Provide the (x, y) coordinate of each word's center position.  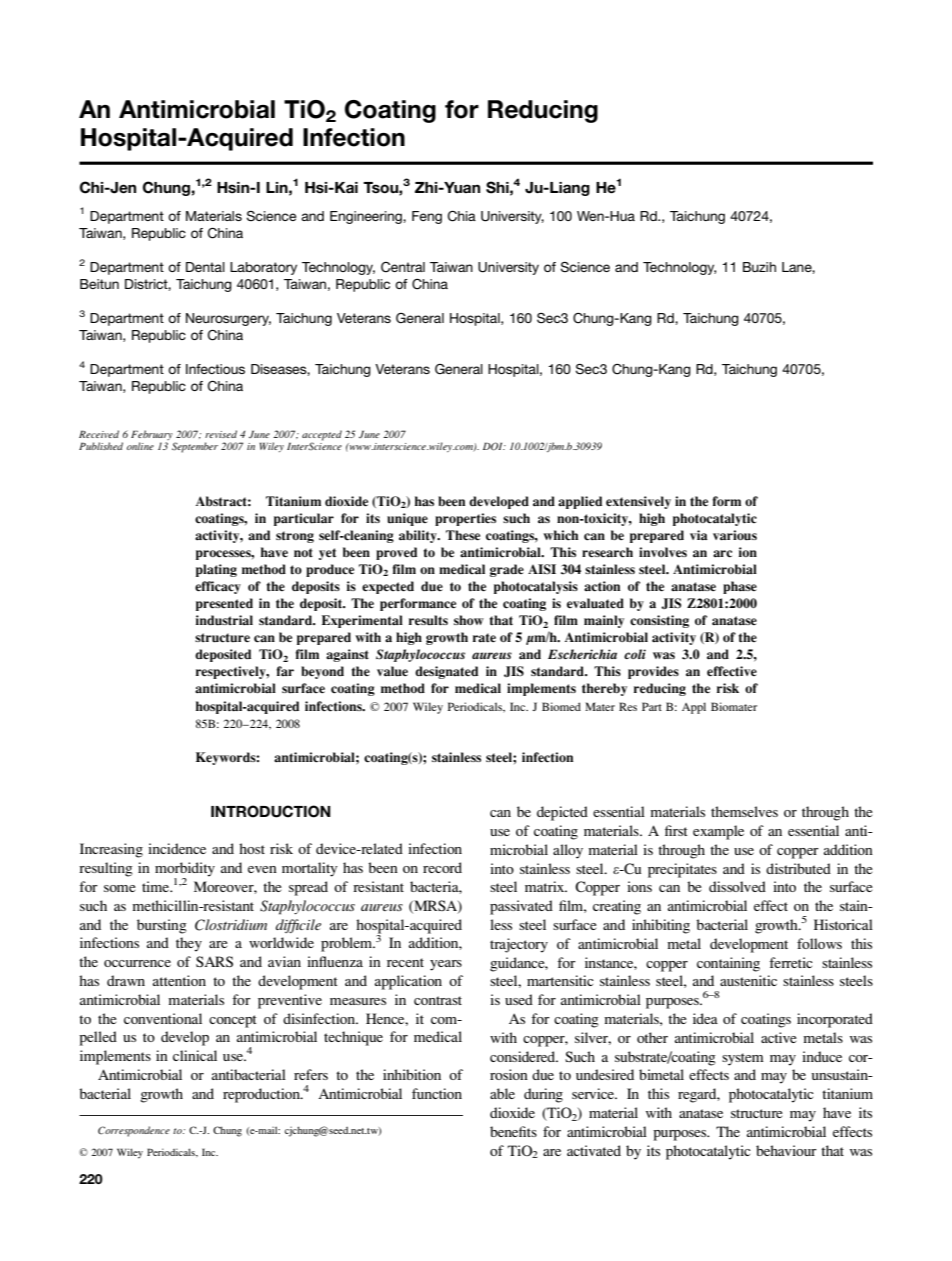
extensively (638, 502)
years (446, 965)
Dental (205, 267)
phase (740, 587)
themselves (744, 811)
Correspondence (134, 1131)
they (189, 944)
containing (728, 964)
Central (403, 267)
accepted (322, 435)
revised (221, 434)
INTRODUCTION (271, 811)
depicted (562, 813)
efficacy (218, 587)
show (469, 620)
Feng (427, 217)
